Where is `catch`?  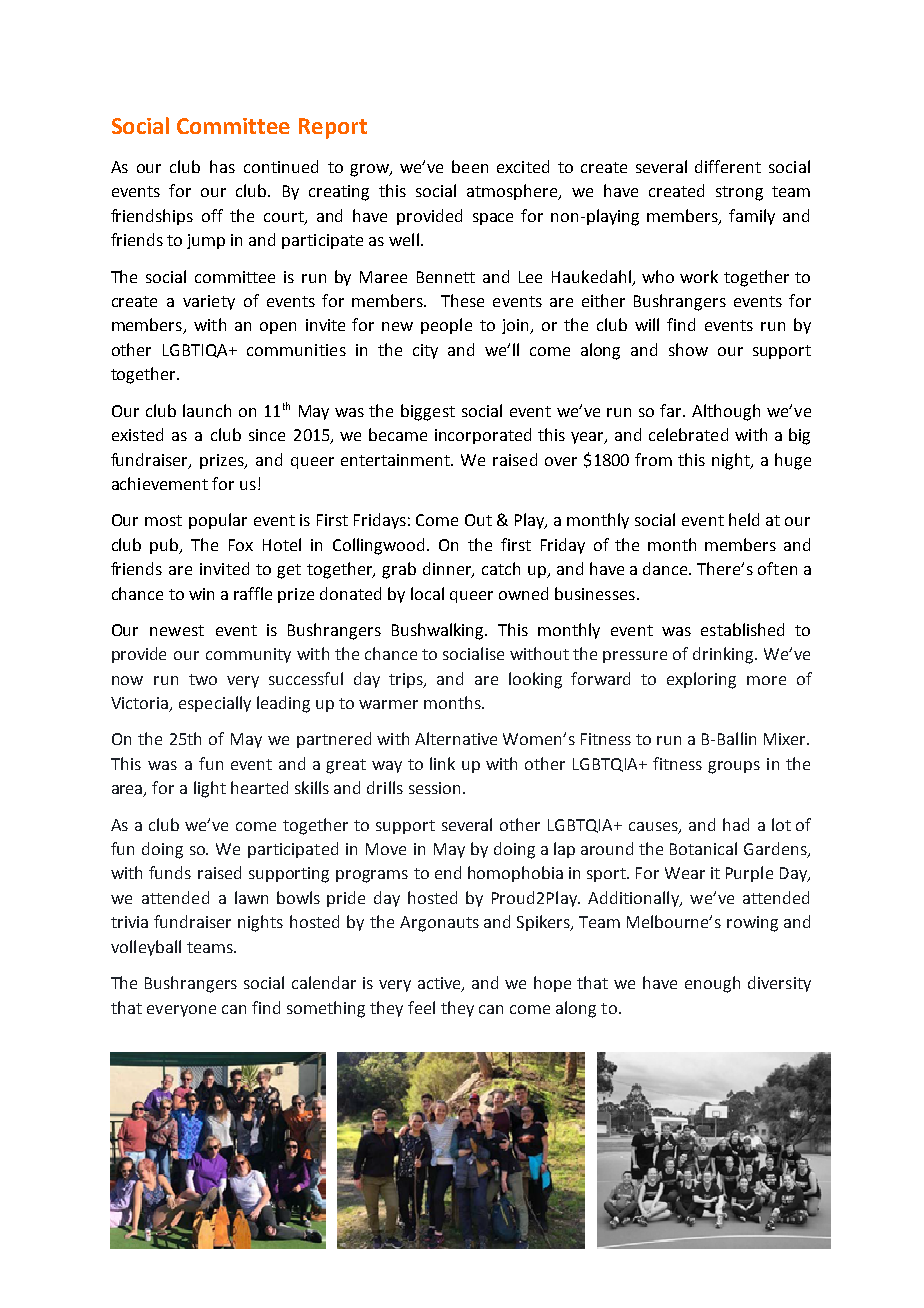 catch is located at coordinates (501, 568).
